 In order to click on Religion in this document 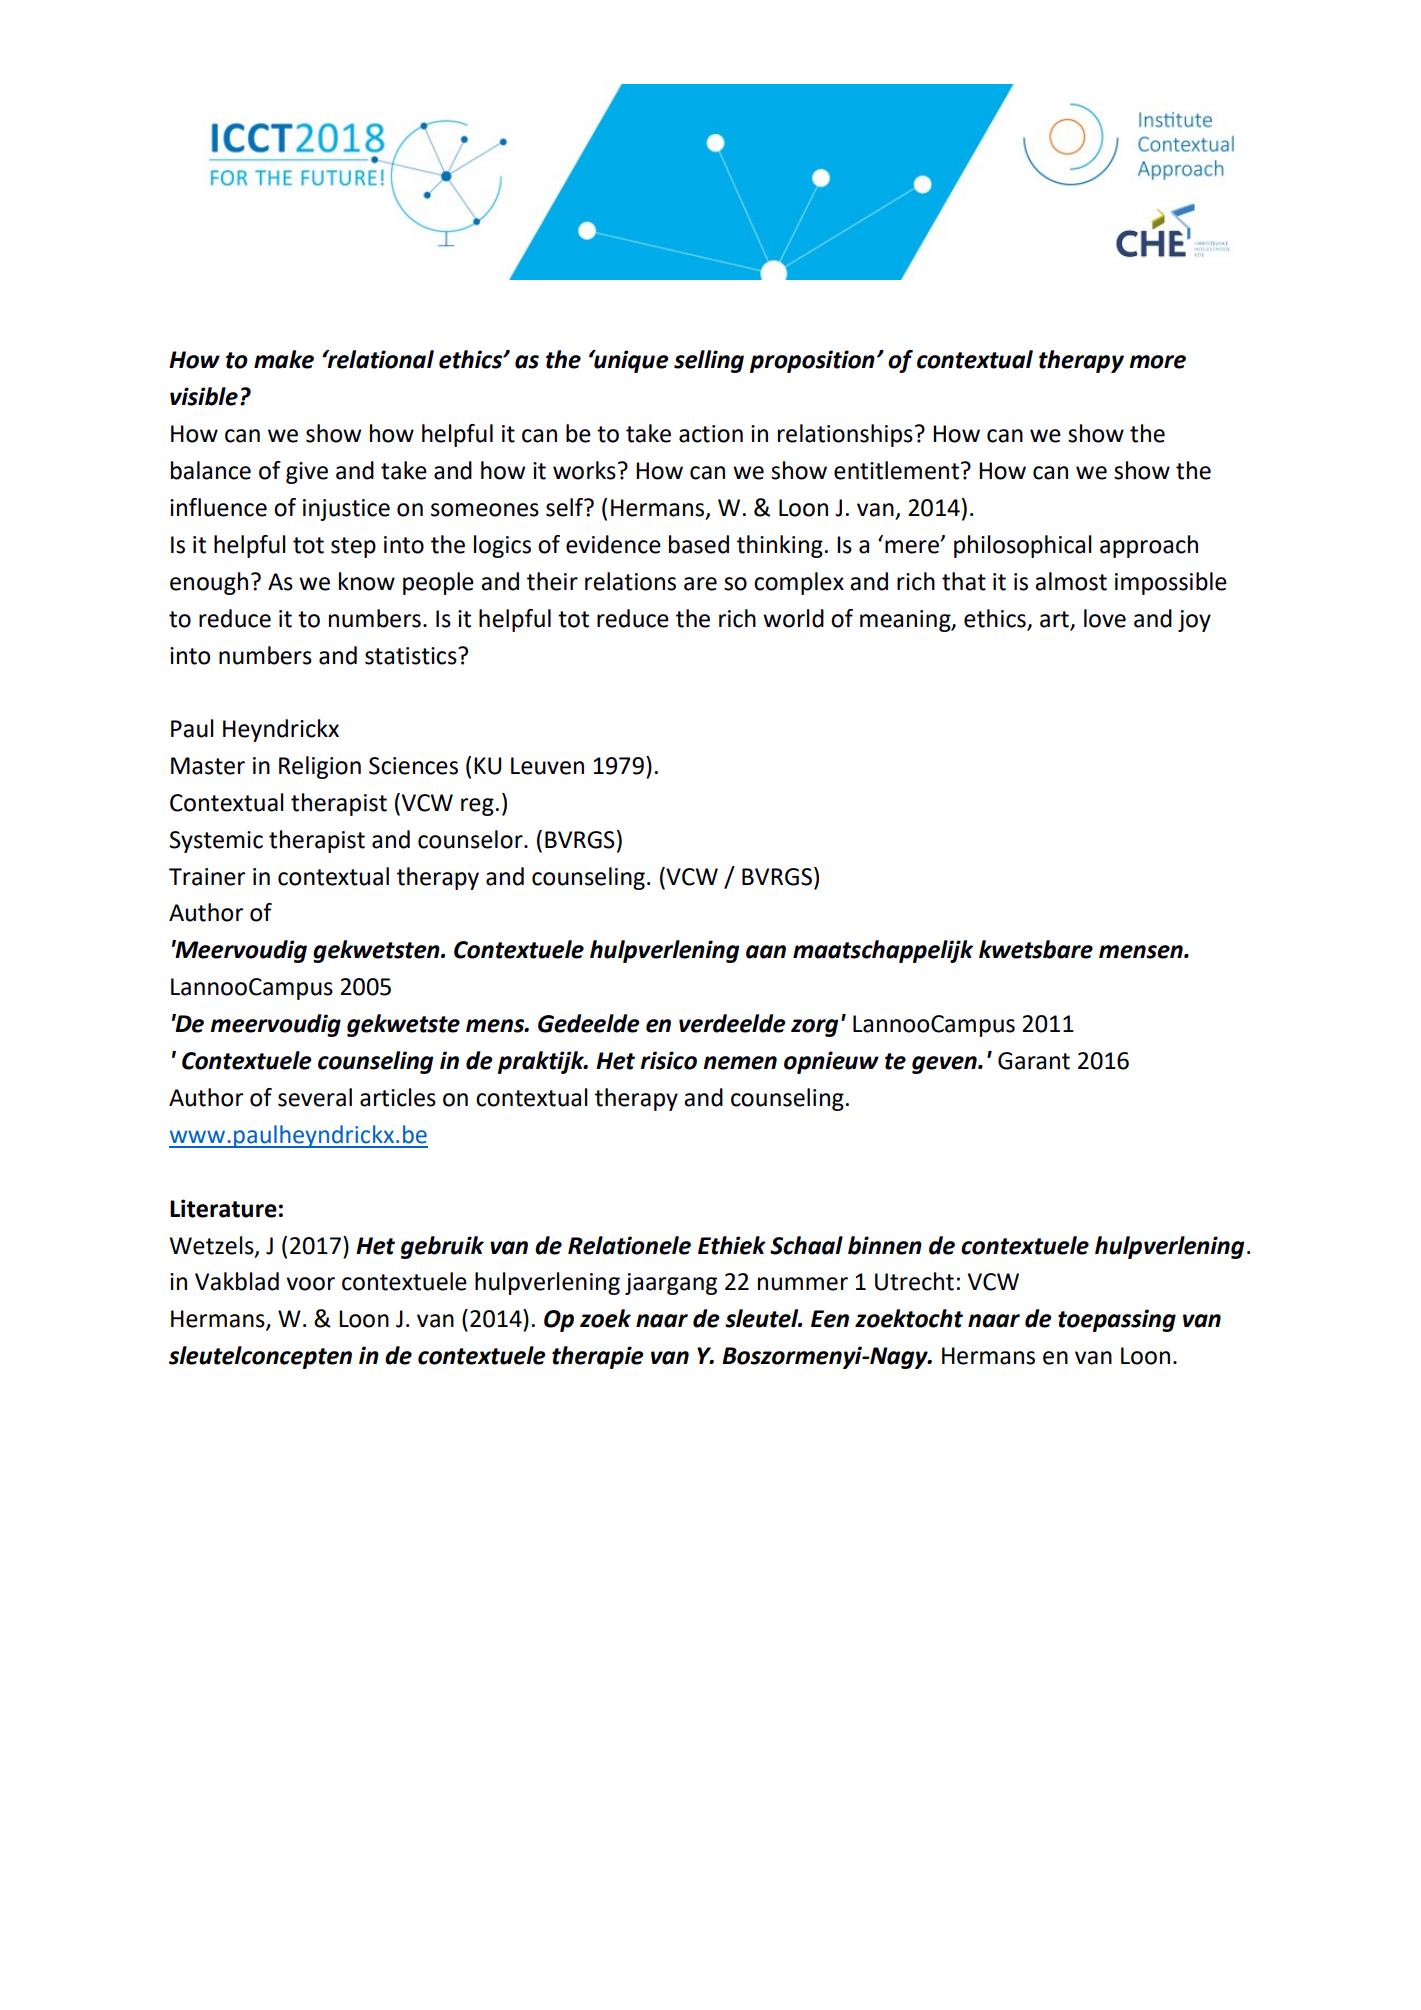, I will do `click(320, 767)`.
